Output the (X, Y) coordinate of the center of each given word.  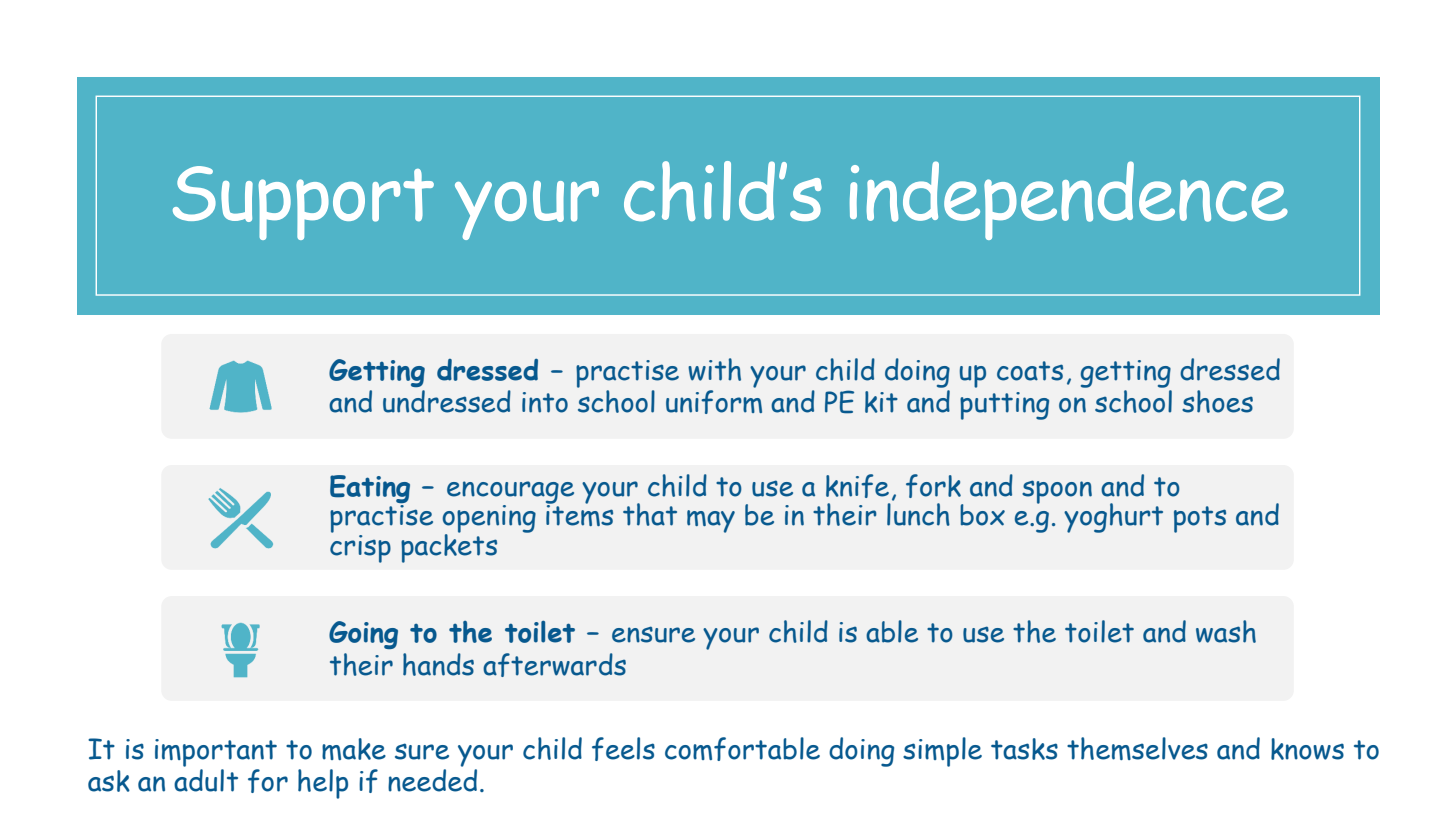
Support (303, 203)
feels (623, 749)
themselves (1137, 748)
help (323, 784)
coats (1030, 371)
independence (1069, 200)
